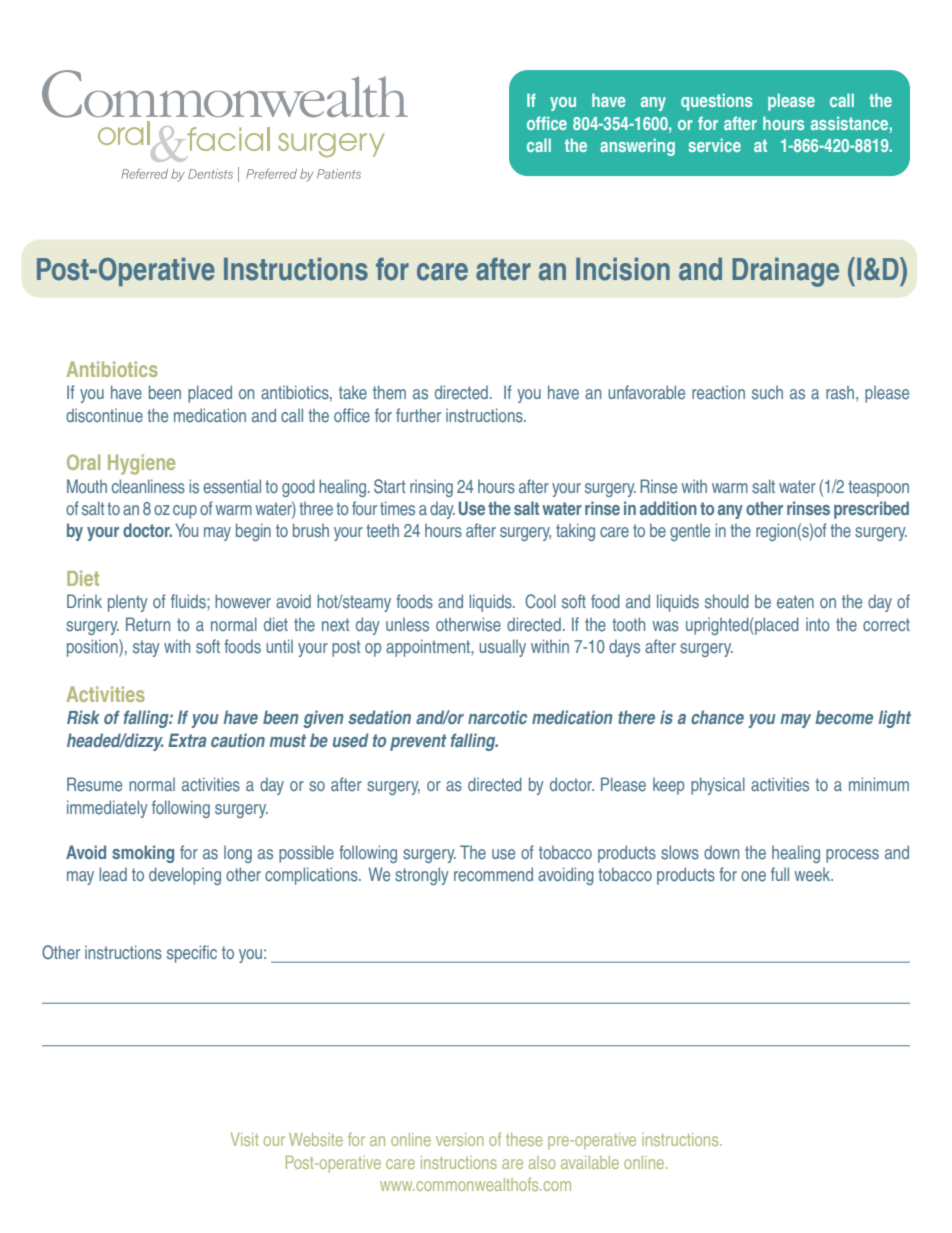  What do you see at coordinates (502, 648) in the screenshot?
I see `usually` at bounding box center [502, 648].
